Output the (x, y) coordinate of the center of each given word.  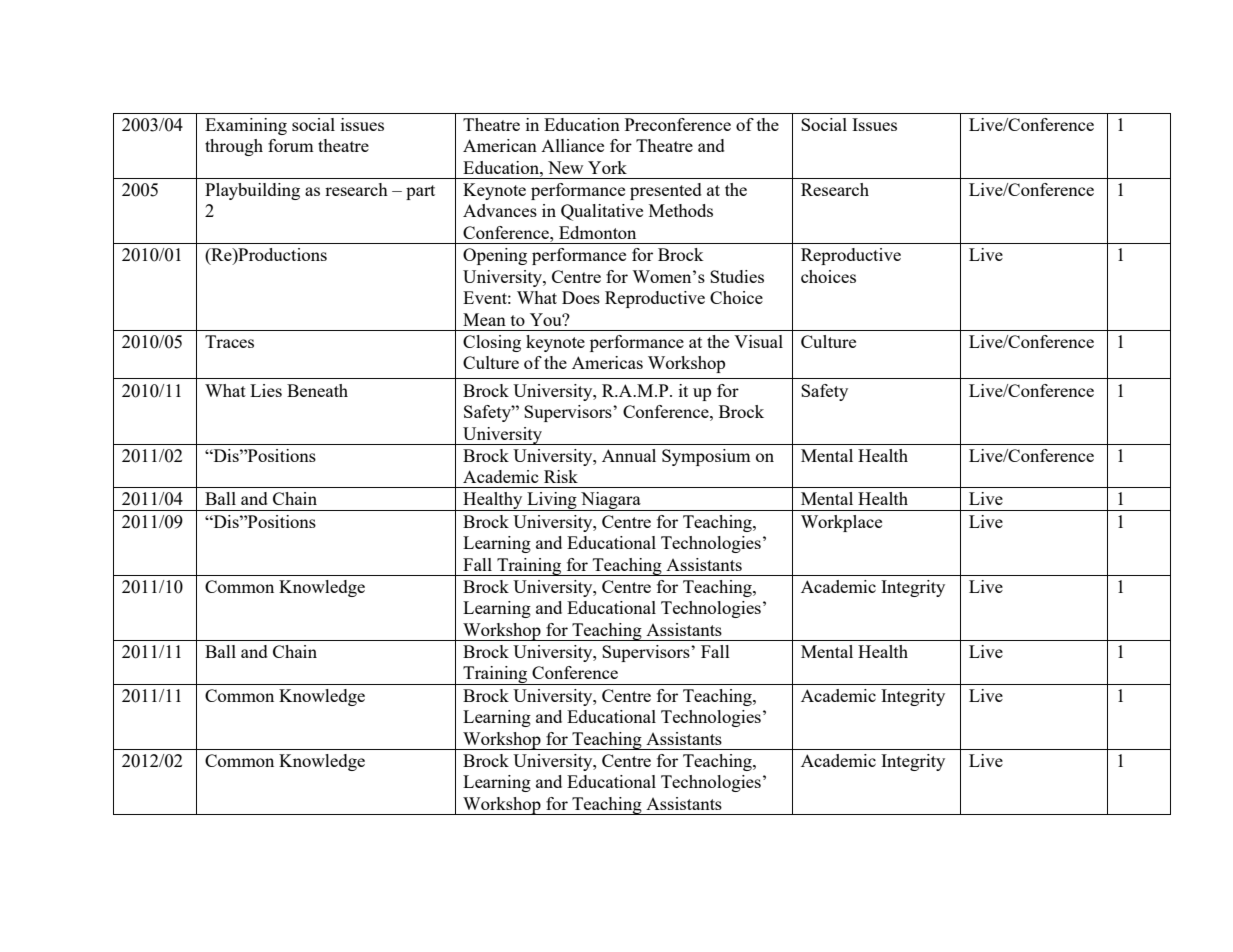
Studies (737, 276)
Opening (495, 256)
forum (291, 145)
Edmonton (597, 232)
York (607, 167)
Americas (607, 362)
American (500, 145)
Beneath (317, 390)
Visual (758, 341)
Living (552, 501)
